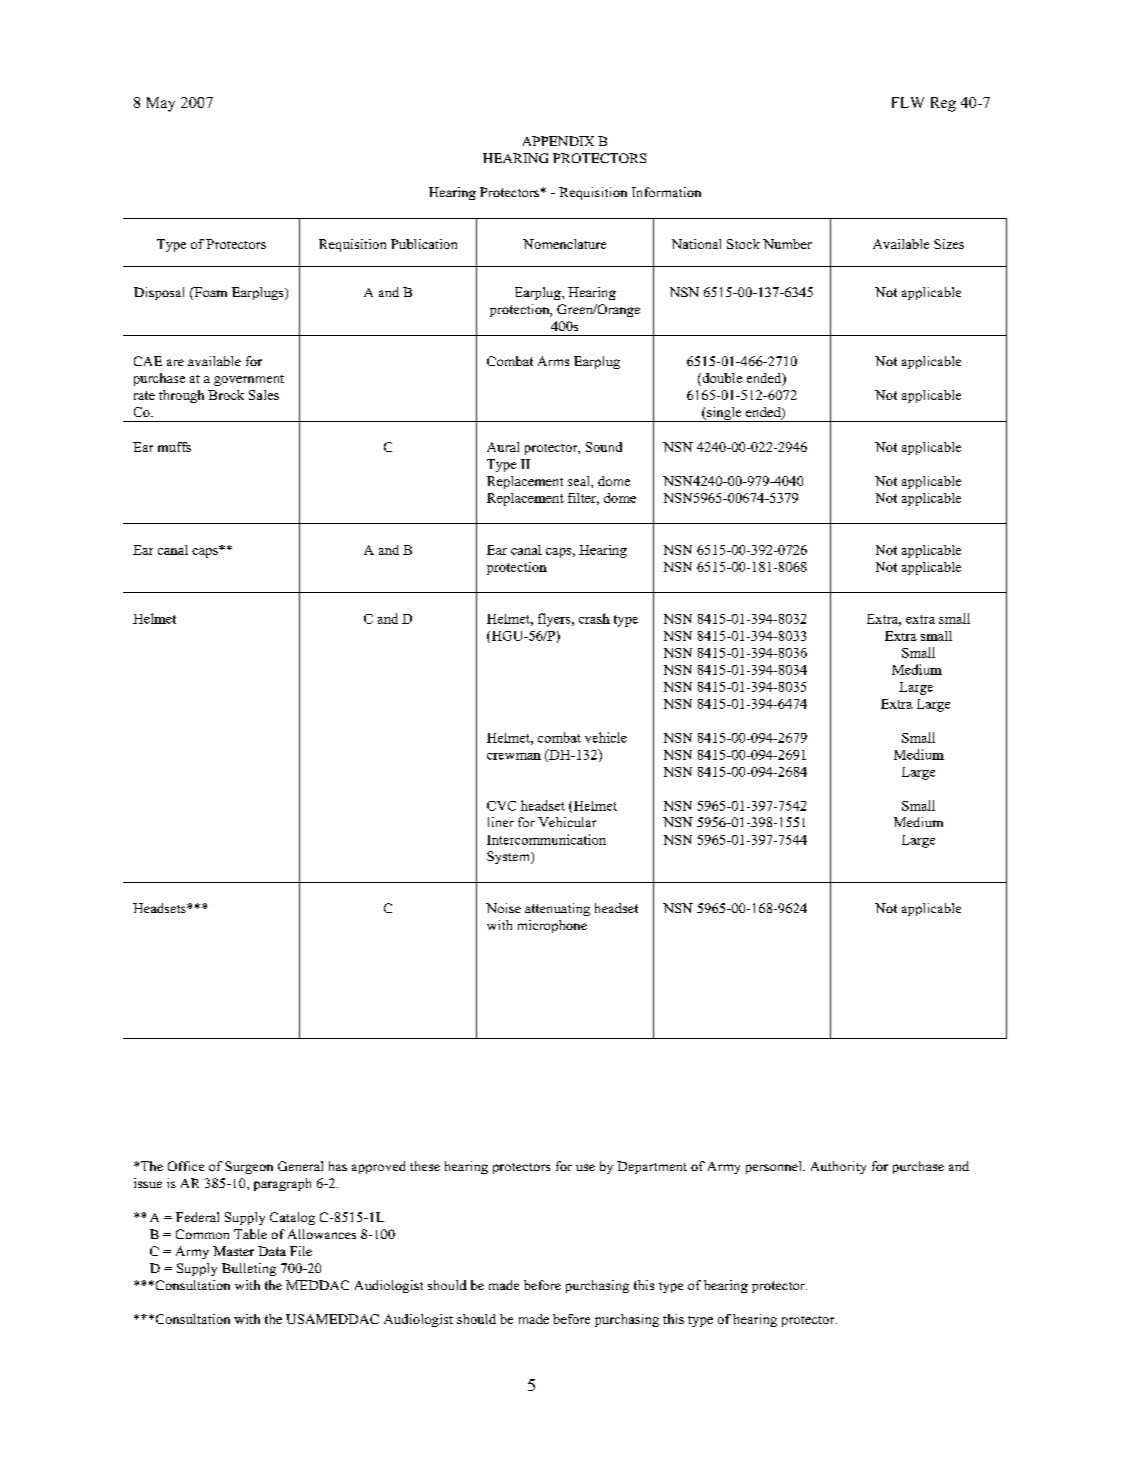 The image size is (1130, 1462). Describe the element at coordinates (250, 1234) in the document. I see `Table` at that location.
